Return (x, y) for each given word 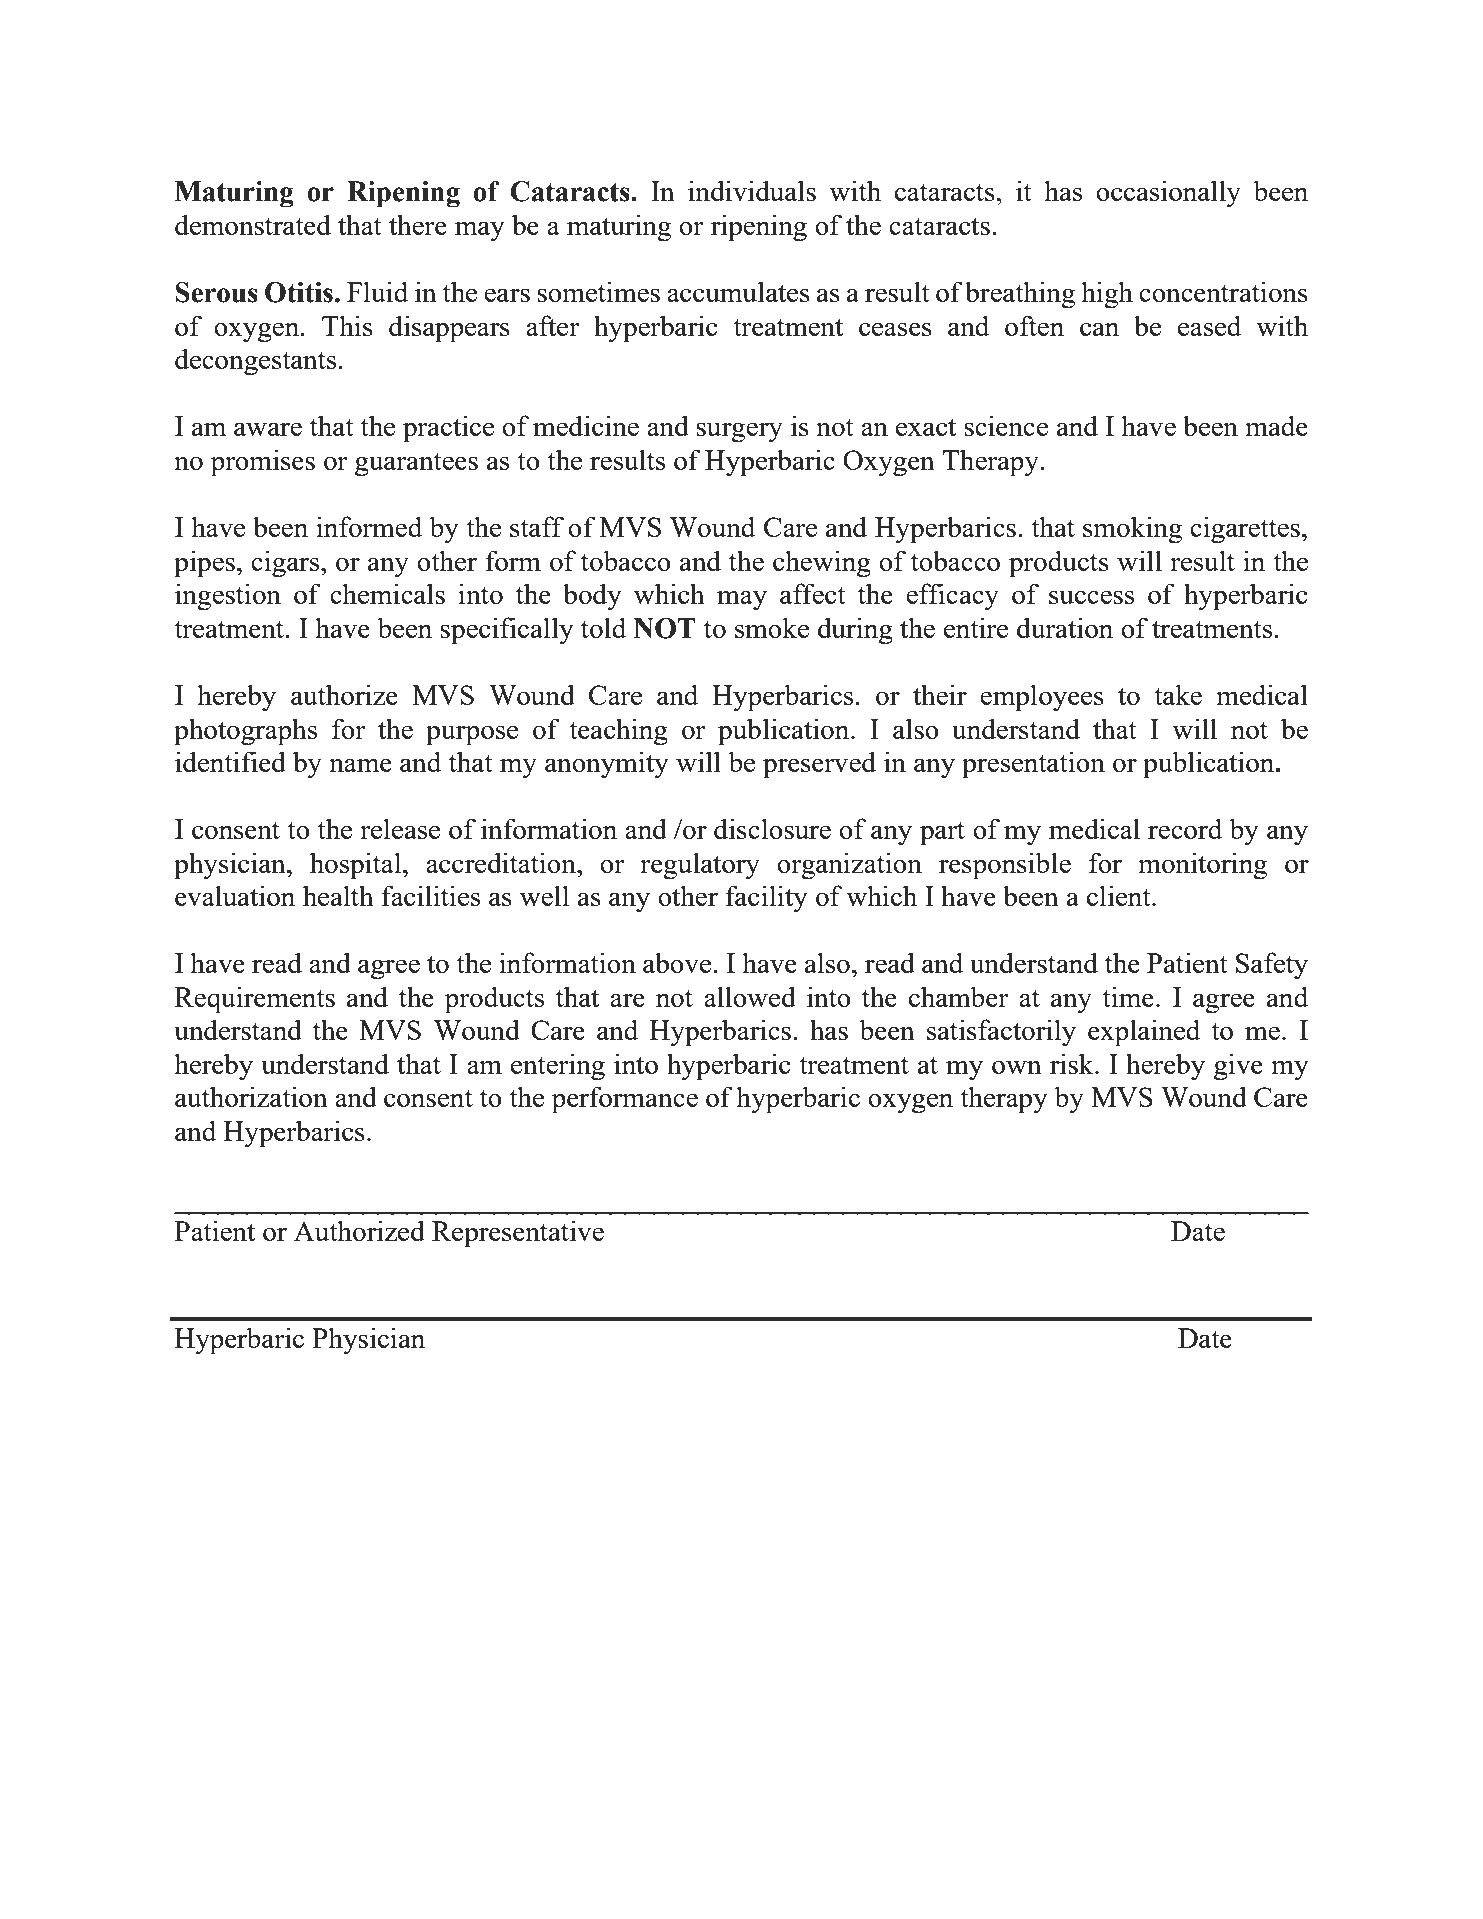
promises (263, 463)
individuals (752, 190)
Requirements (255, 1000)
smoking (1132, 530)
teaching (618, 732)
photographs (245, 732)
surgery (739, 432)
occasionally (1168, 194)
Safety (1272, 966)
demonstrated (253, 224)
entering (558, 1067)
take (1178, 694)
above (678, 962)
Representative (518, 1234)
